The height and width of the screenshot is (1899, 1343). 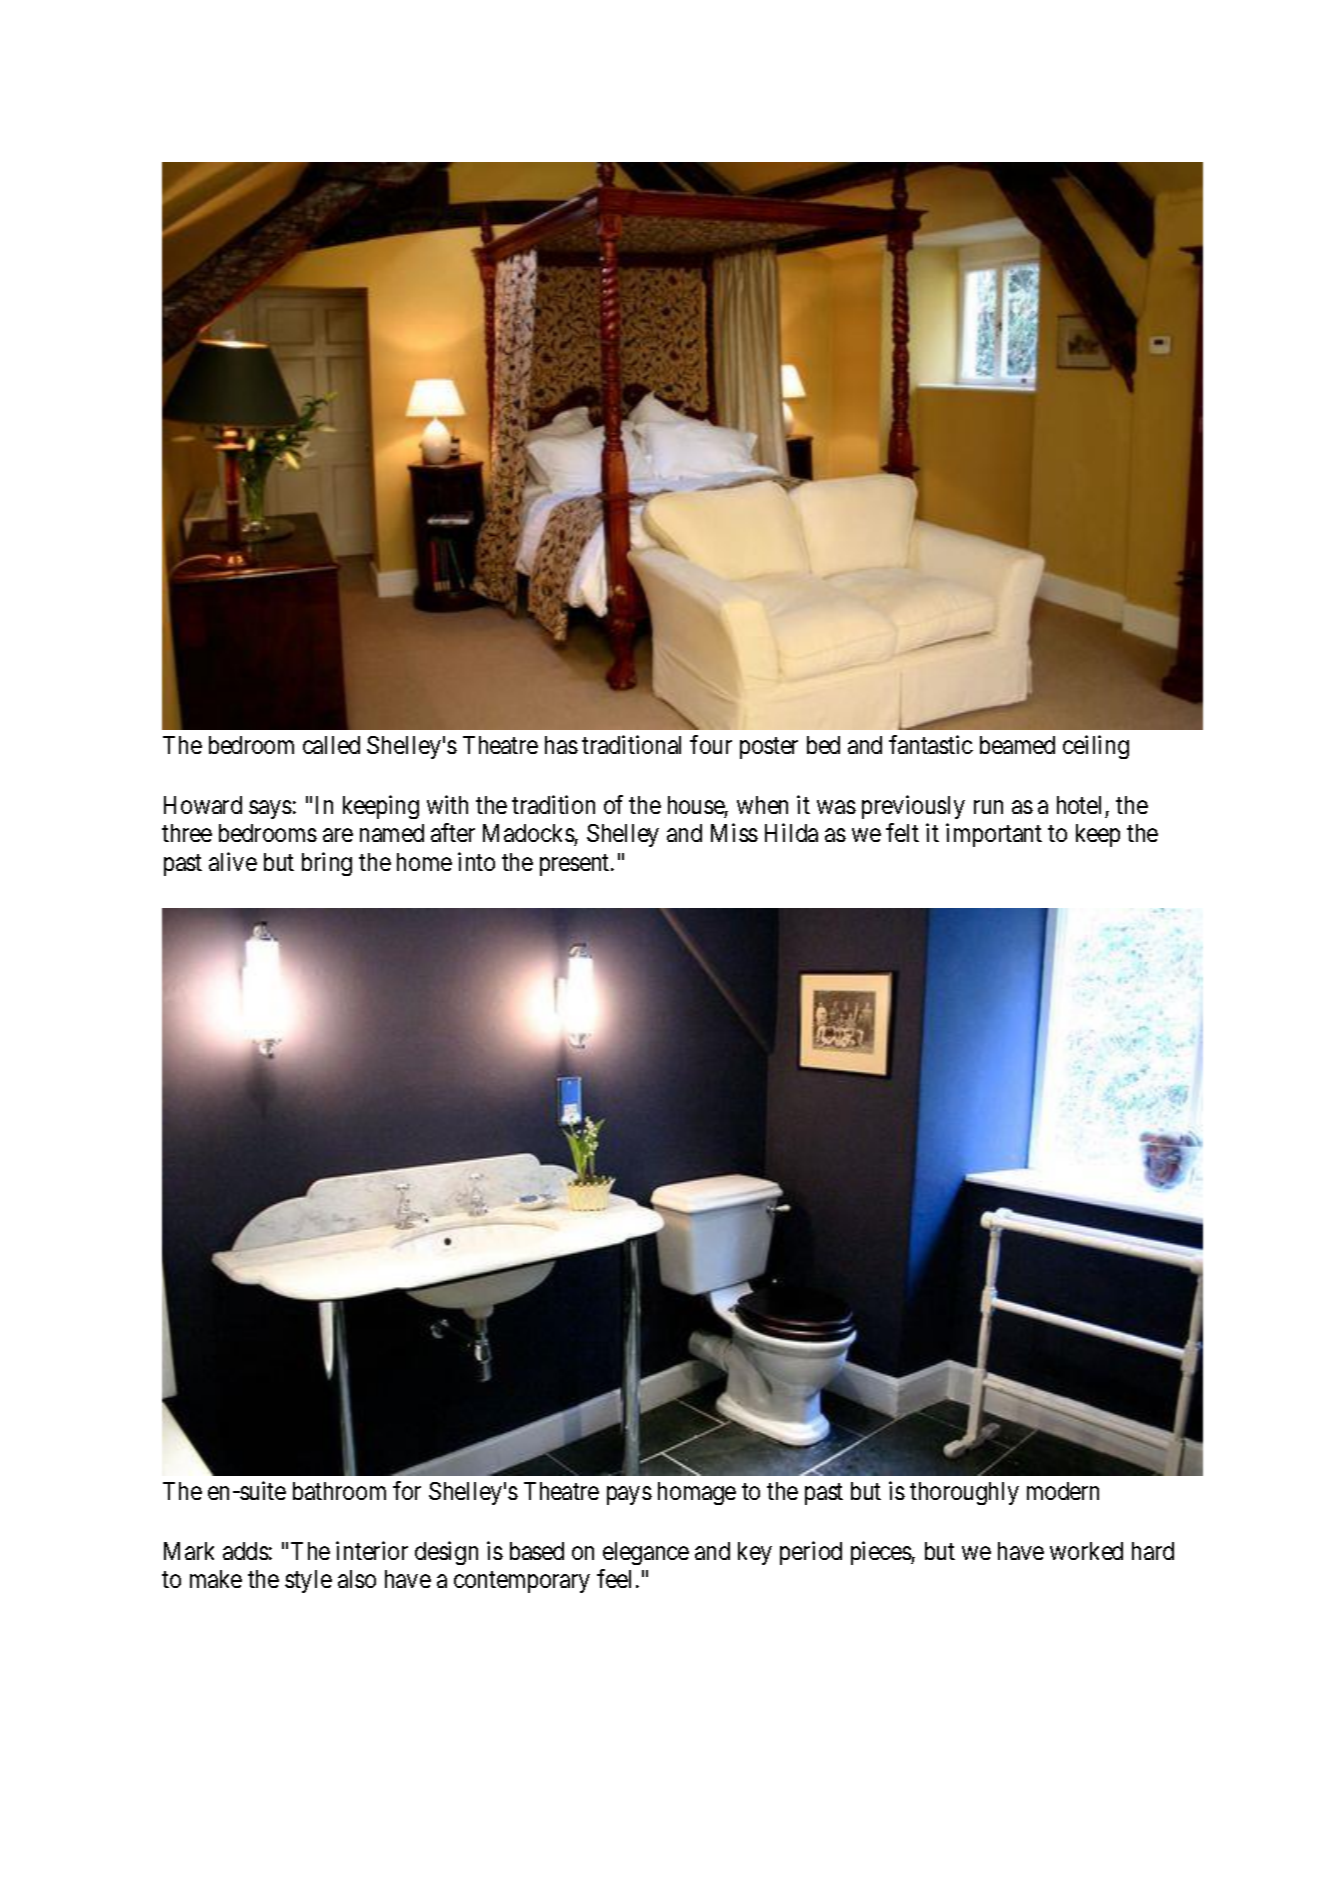 What do you see at coordinates (1063, 1491) in the screenshot?
I see `modern` at bounding box center [1063, 1491].
